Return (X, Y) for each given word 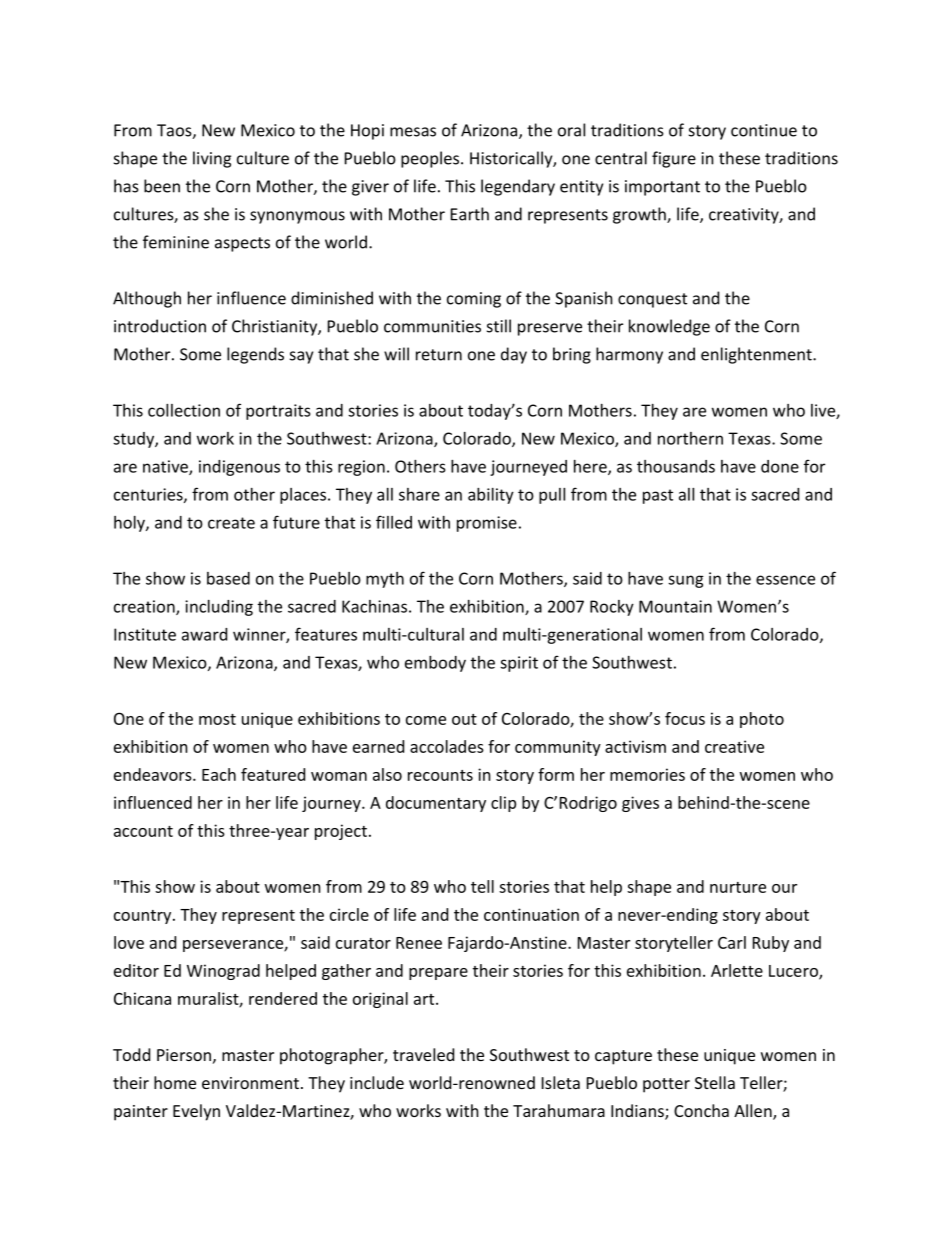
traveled (423, 1054)
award (204, 634)
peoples (431, 159)
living (212, 159)
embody (435, 664)
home (175, 1082)
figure (674, 159)
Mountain (675, 606)
